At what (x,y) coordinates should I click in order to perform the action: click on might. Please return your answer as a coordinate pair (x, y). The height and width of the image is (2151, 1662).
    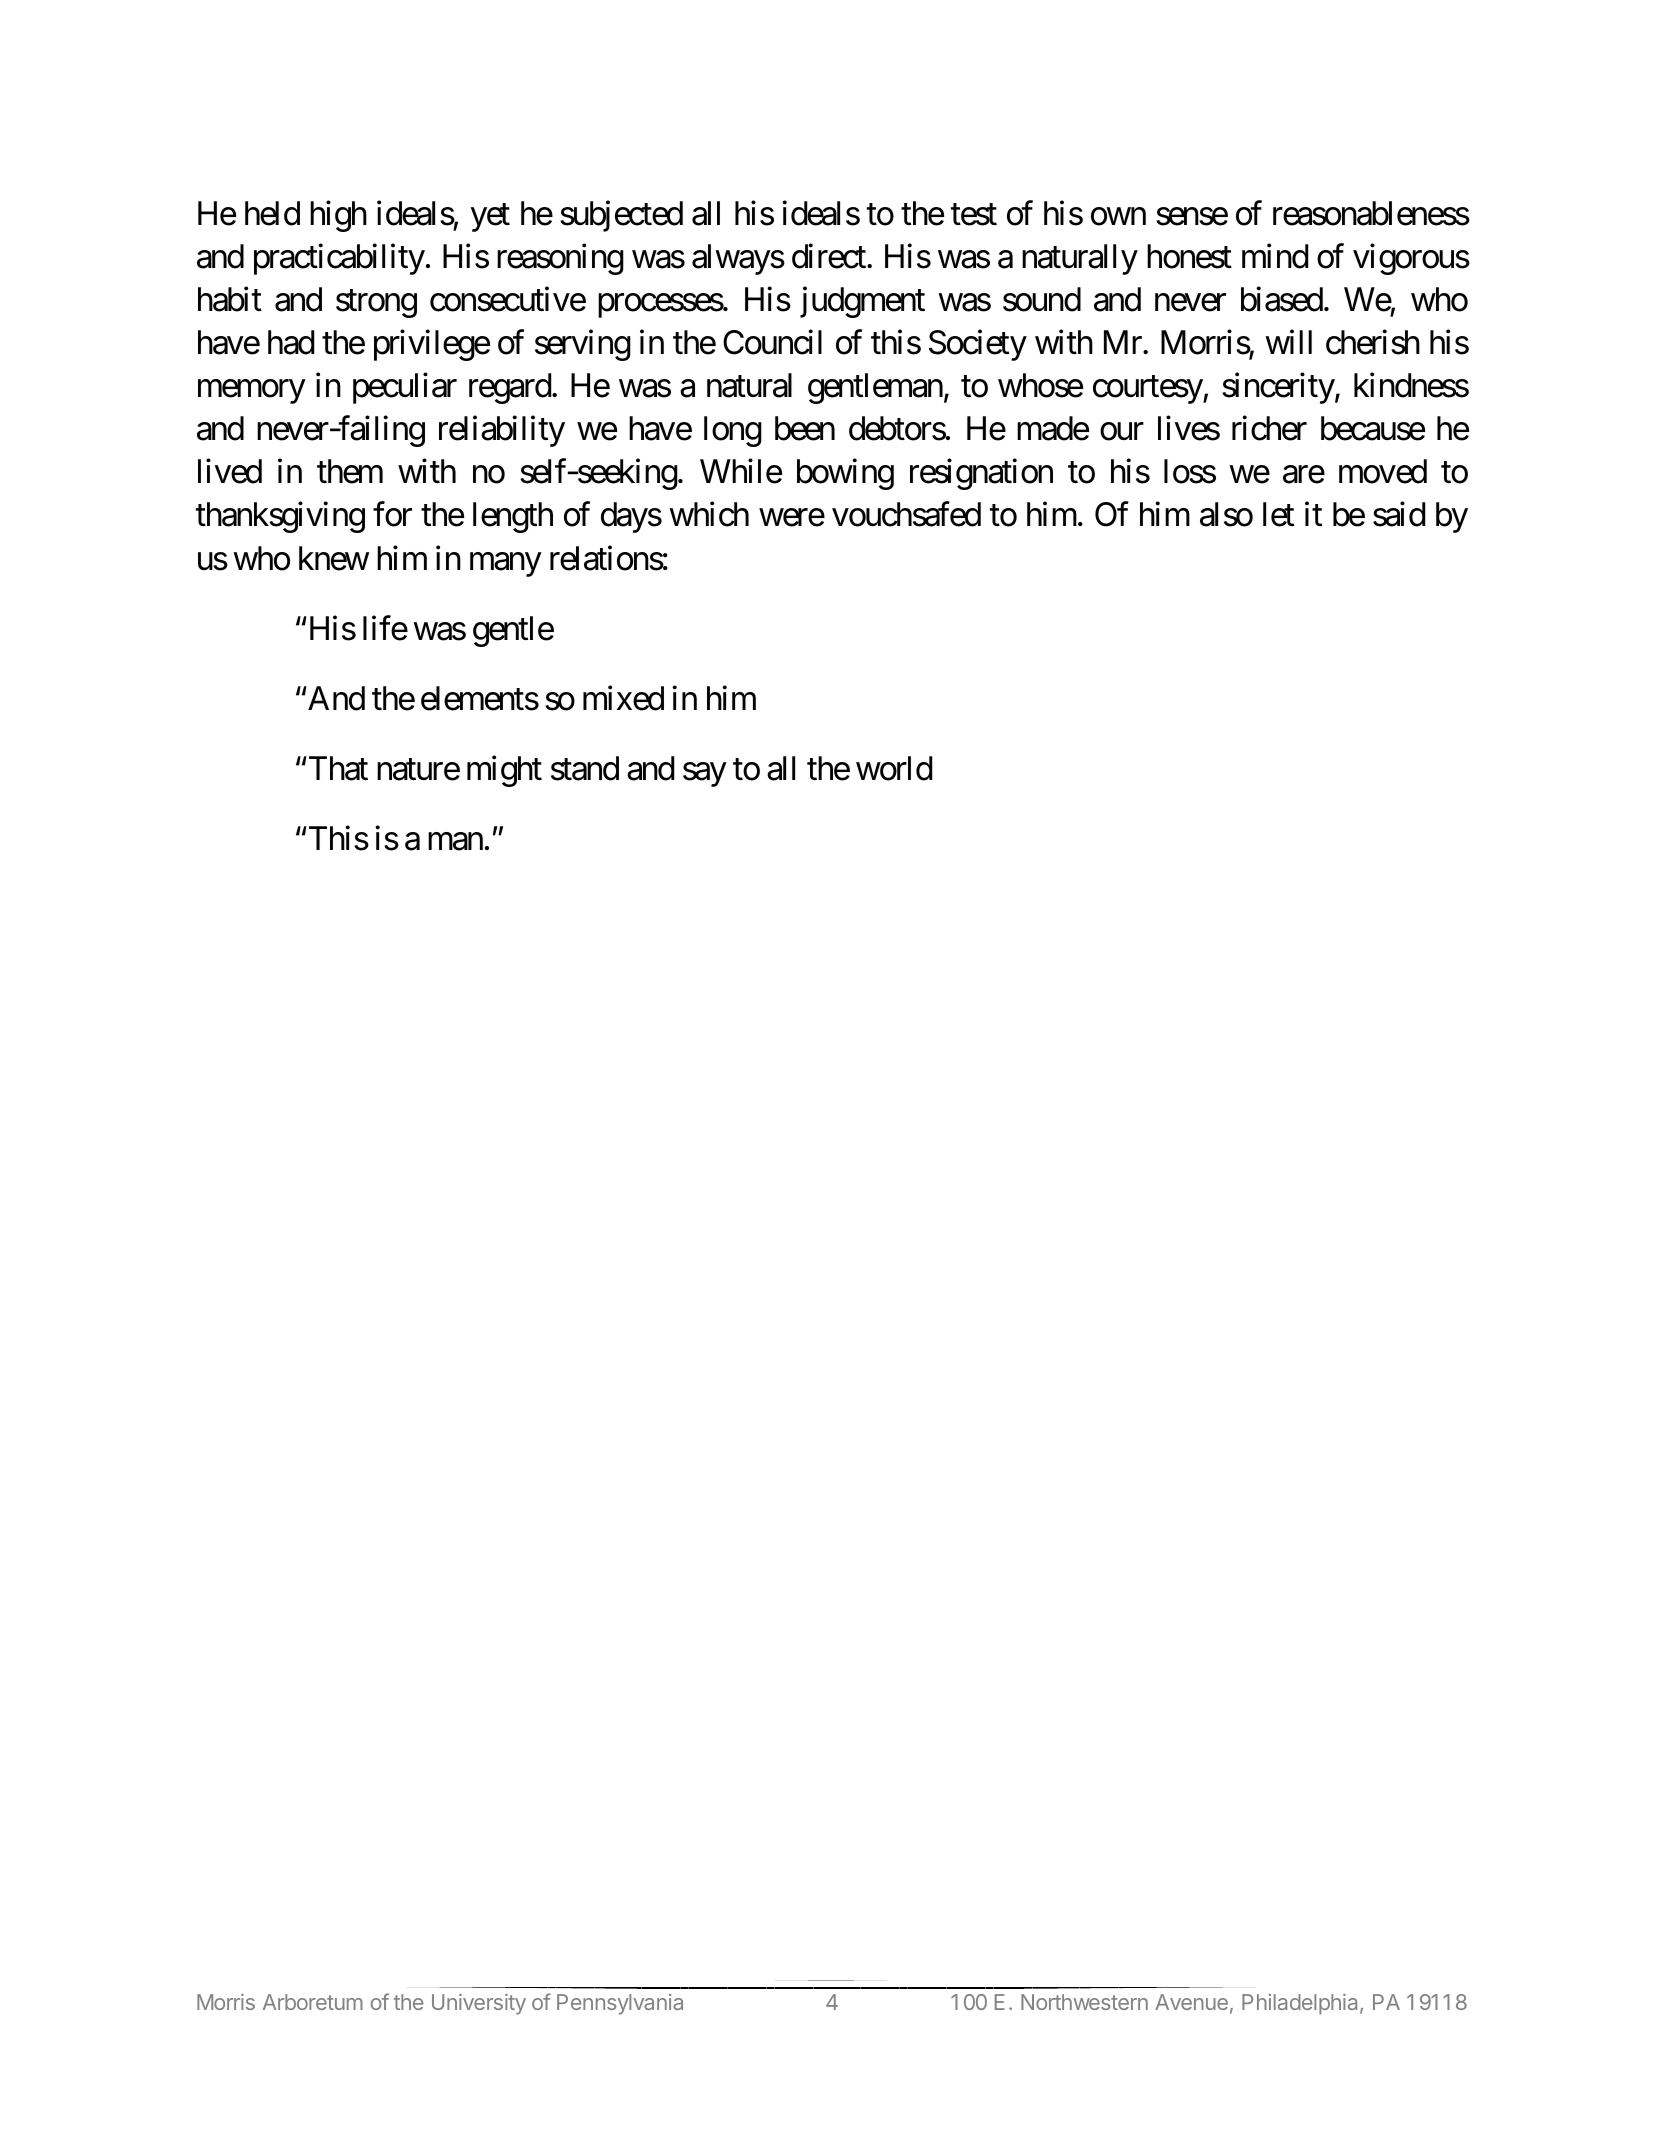
    Looking at the image, I should click on (504, 771).
